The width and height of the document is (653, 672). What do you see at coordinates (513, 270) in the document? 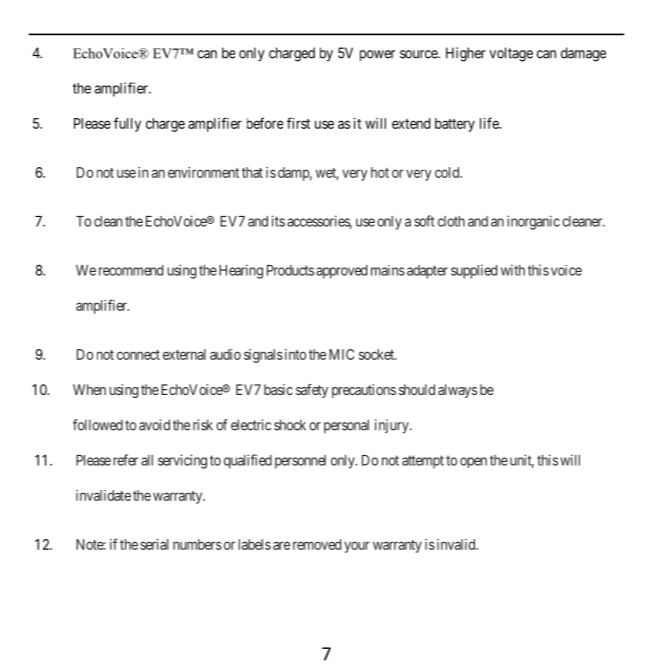
I see `with` at bounding box center [513, 270].
